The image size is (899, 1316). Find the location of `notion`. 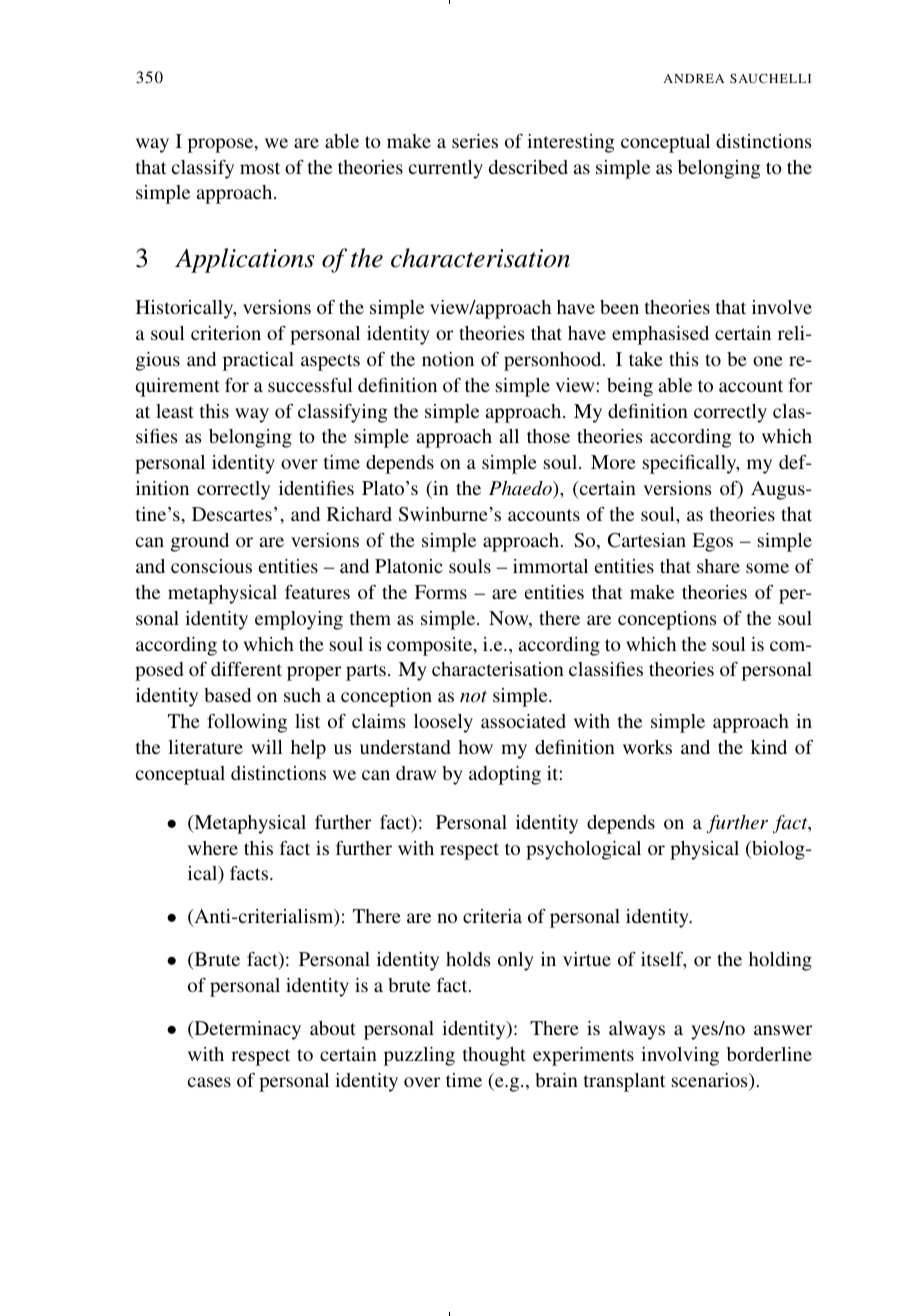

notion is located at coordinates (448, 359).
